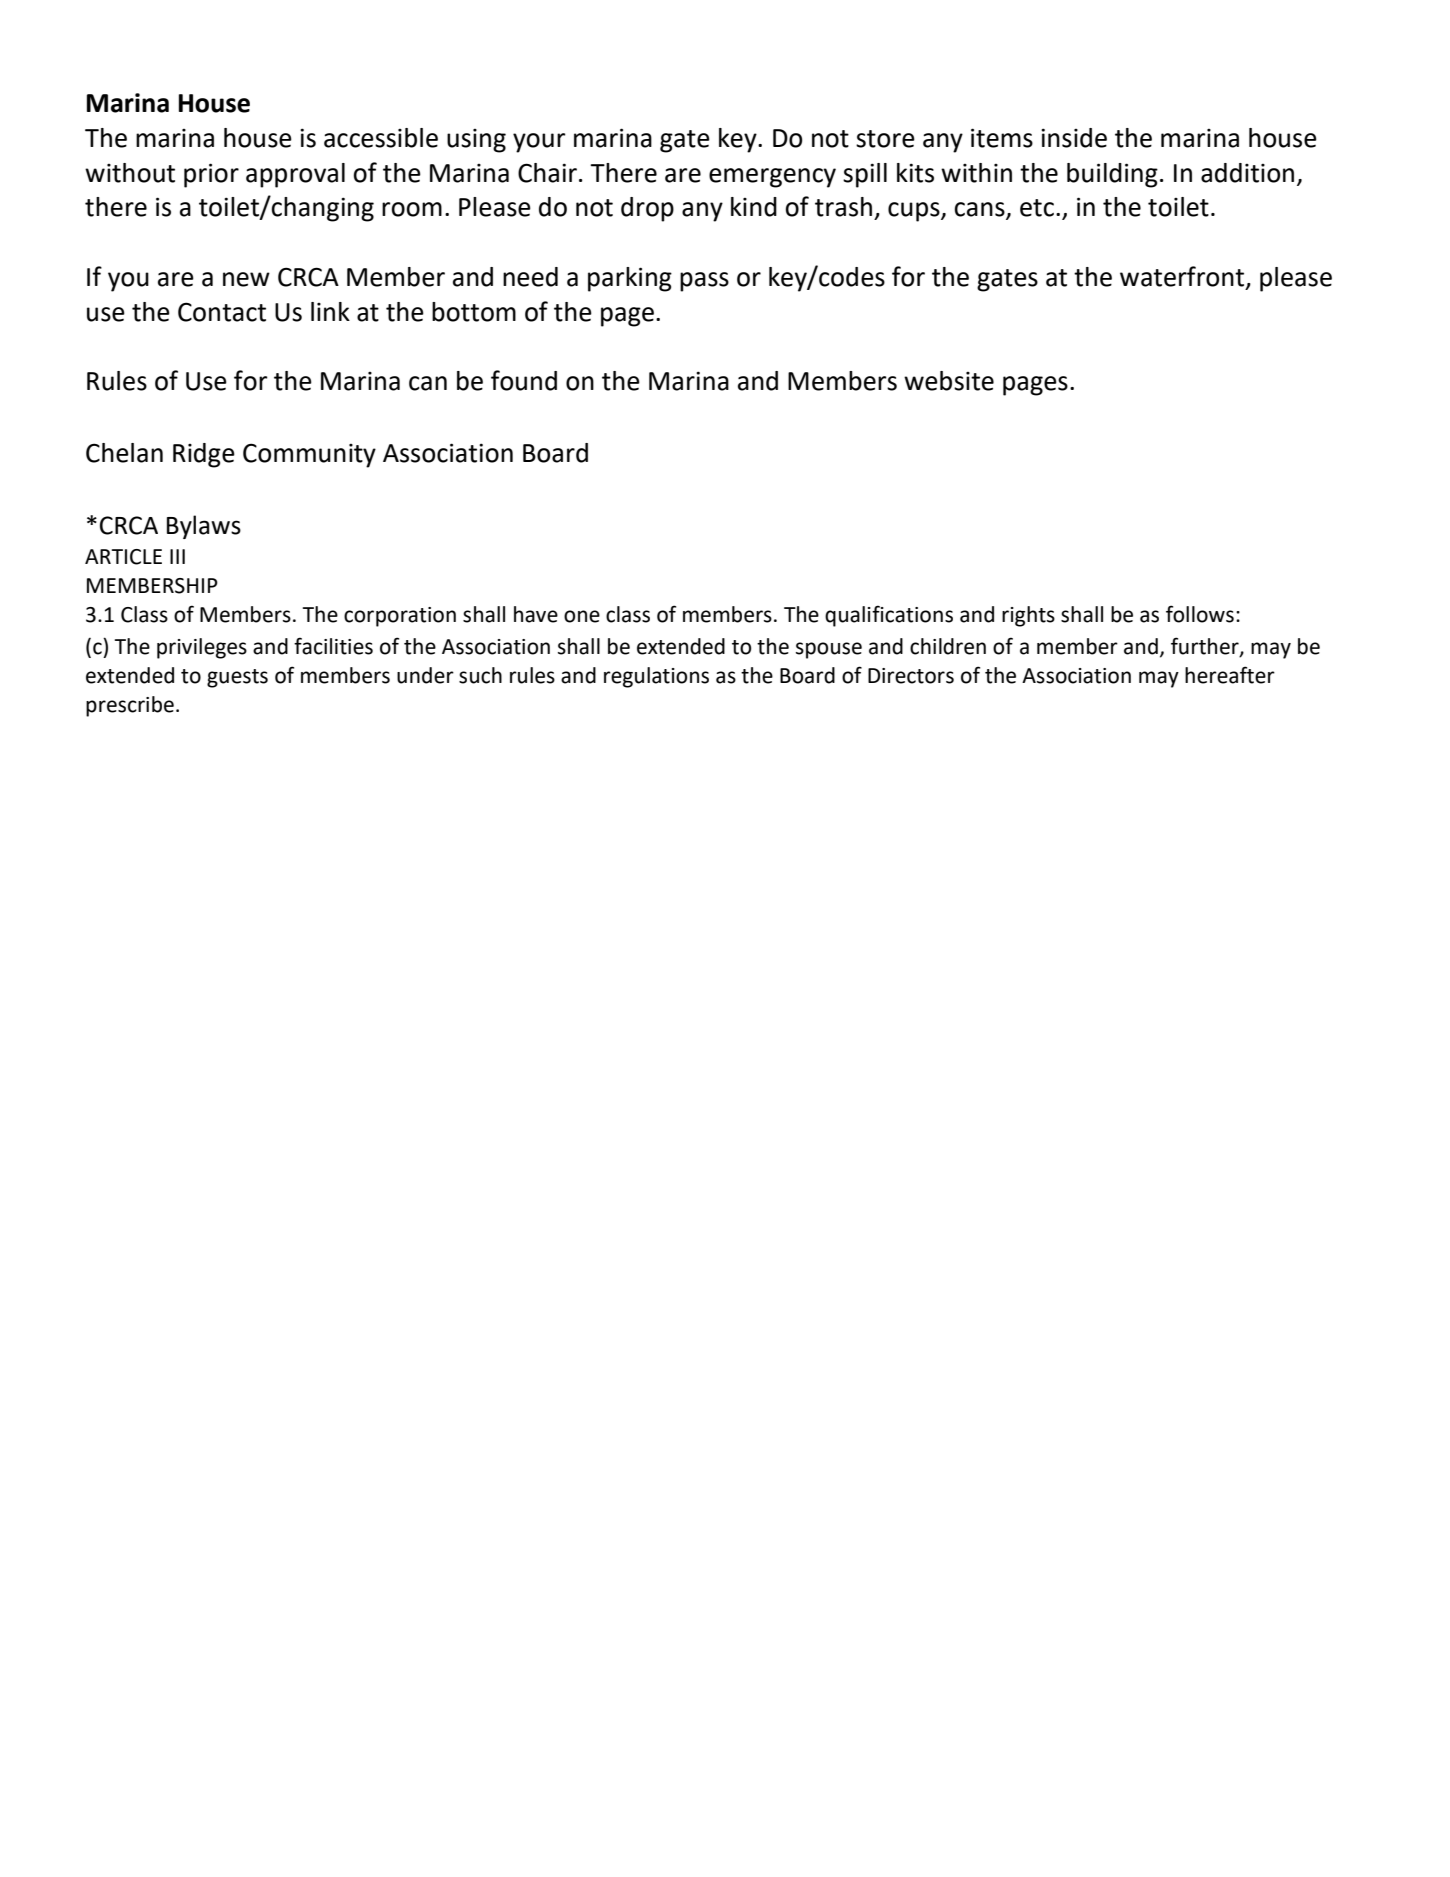  Describe the element at coordinates (524, 380) in the screenshot. I see `found` at that location.
